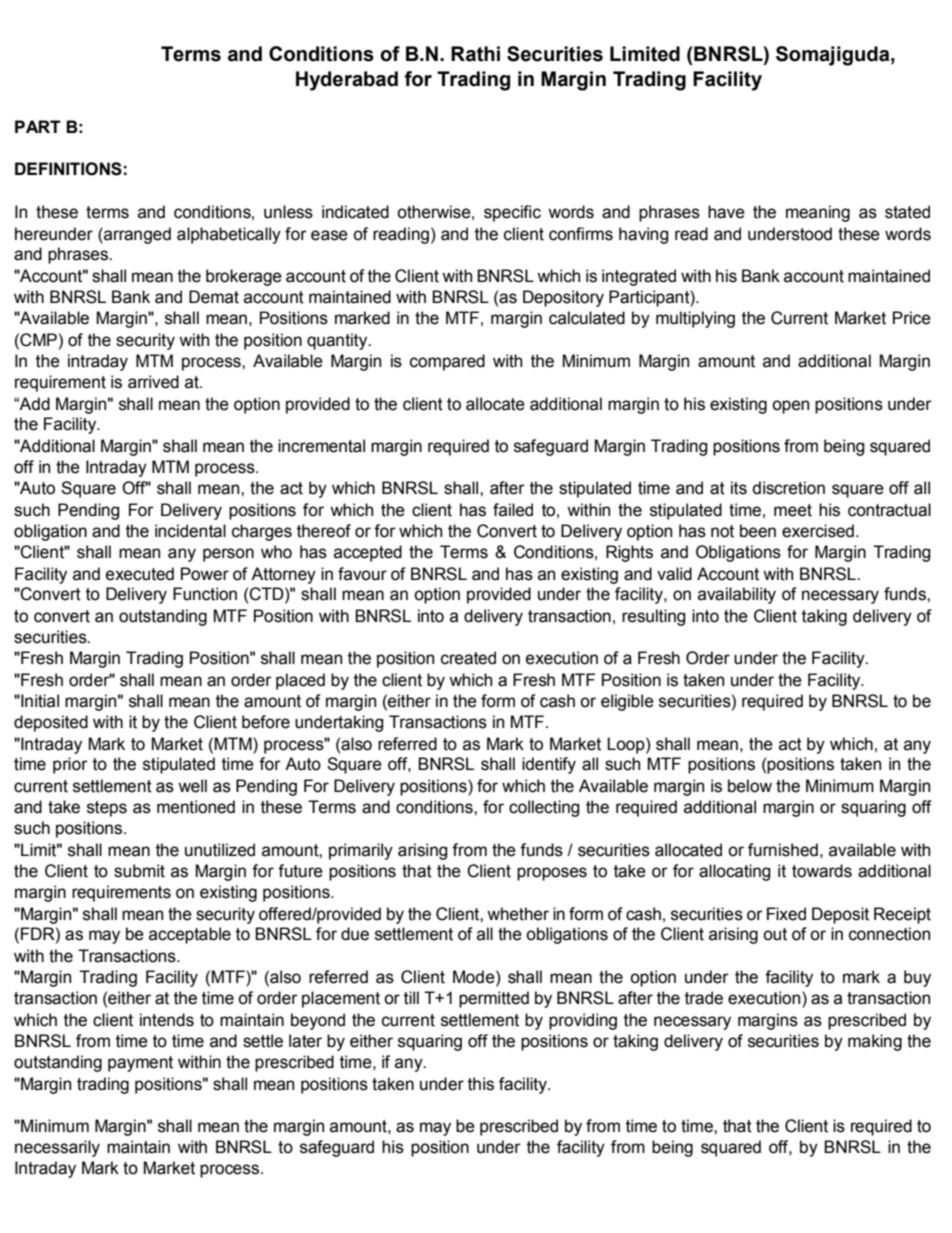  I want to click on availability, so click(737, 595).
